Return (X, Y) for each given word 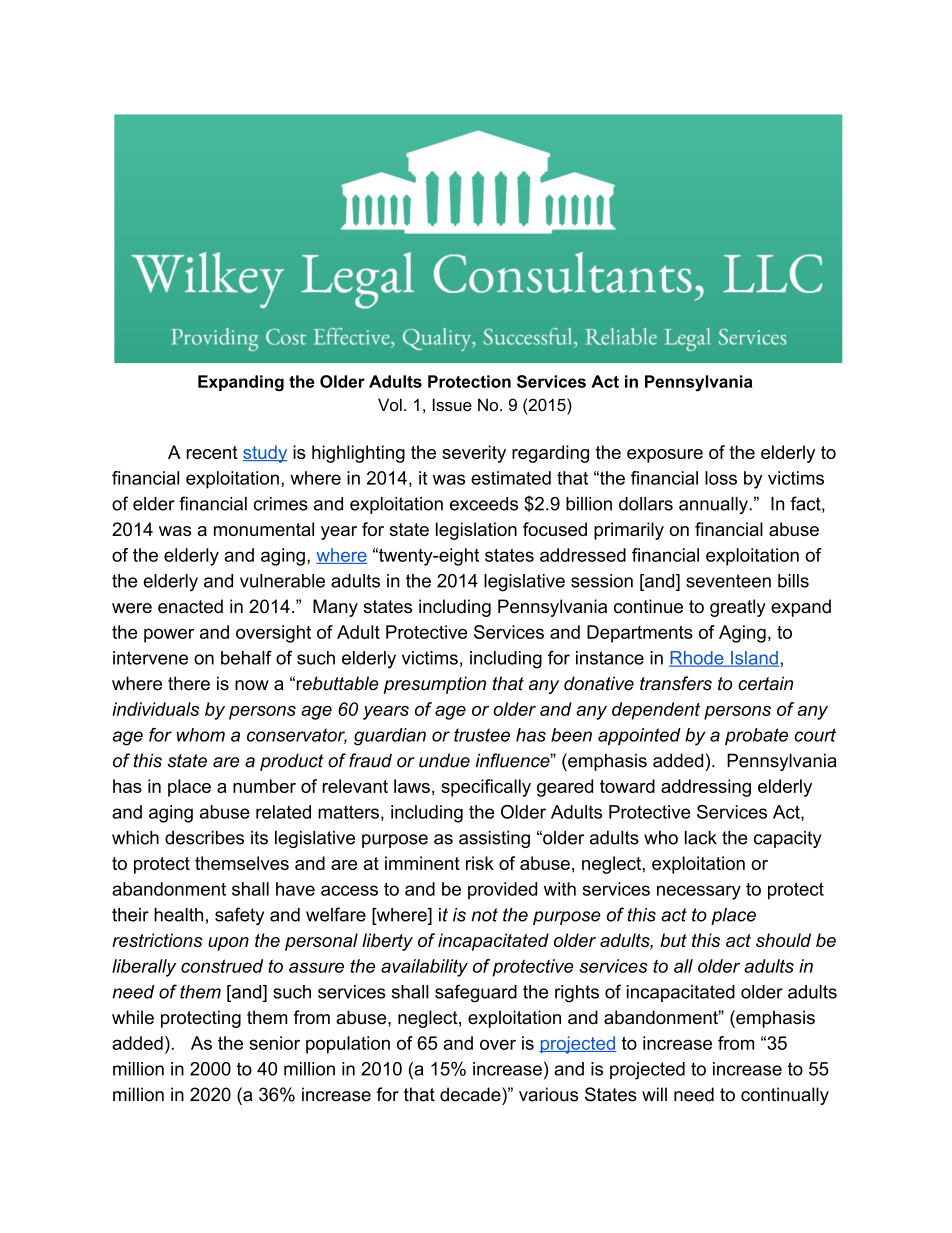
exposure (665, 456)
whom (201, 735)
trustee (482, 735)
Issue (452, 404)
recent (212, 452)
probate (756, 736)
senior (274, 1043)
